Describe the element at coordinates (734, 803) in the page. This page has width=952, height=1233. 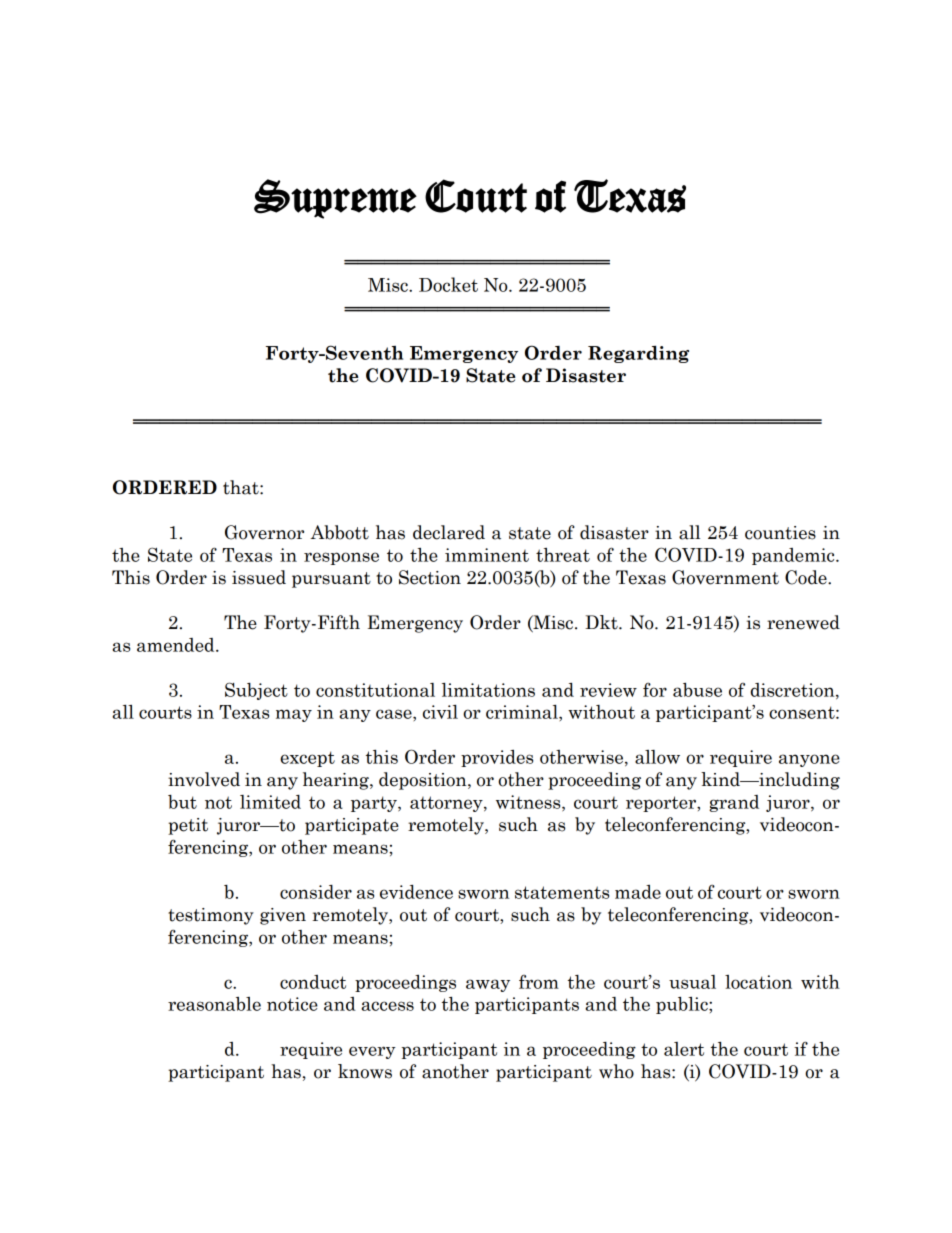
I see `grand` at that location.
